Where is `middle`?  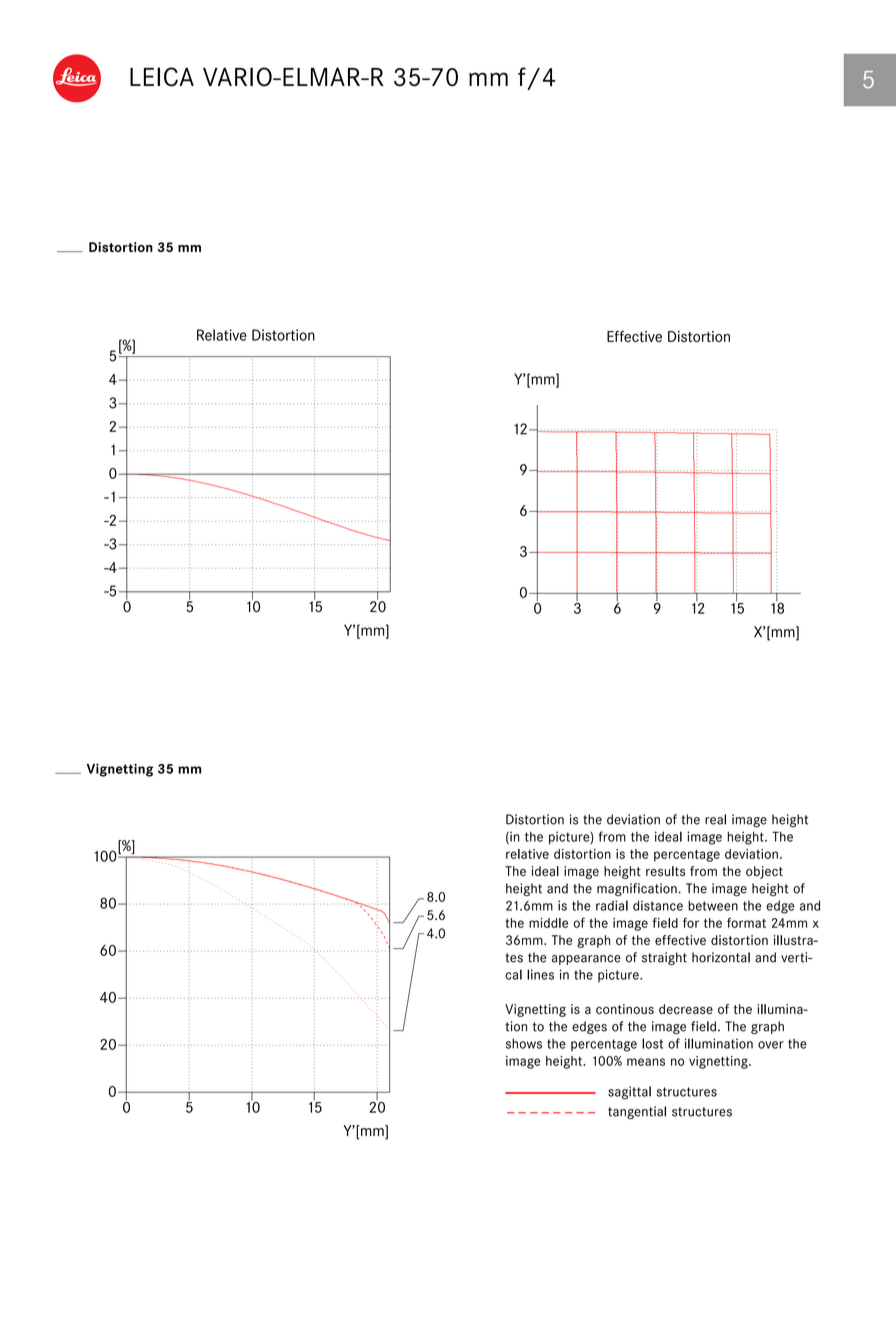 middle is located at coordinates (548, 923).
